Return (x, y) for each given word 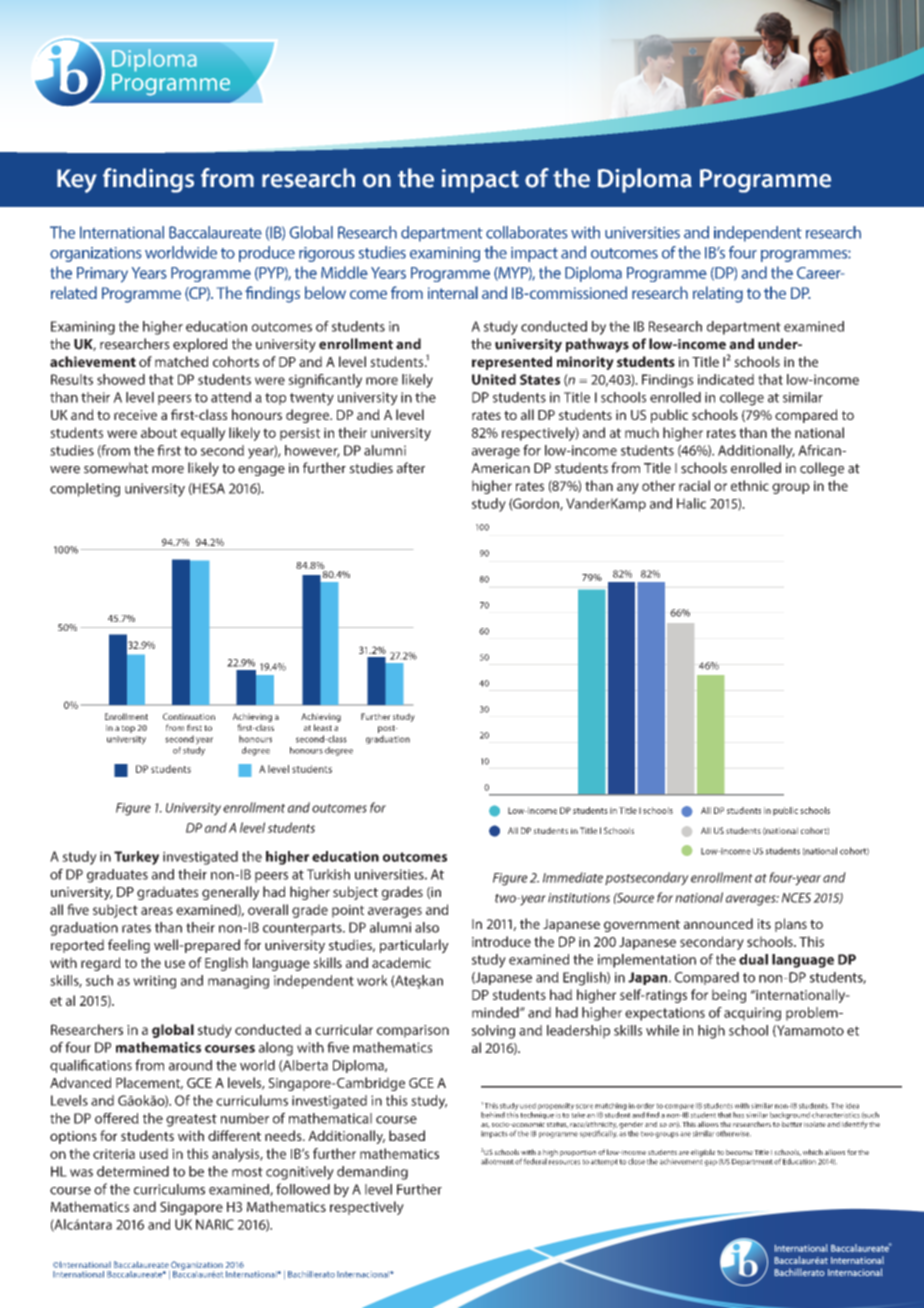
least (323, 727)
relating (718, 294)
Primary (102, 275)
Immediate (573, 877)
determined (133, 1171)
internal (453, 292)
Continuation (189, 716)
